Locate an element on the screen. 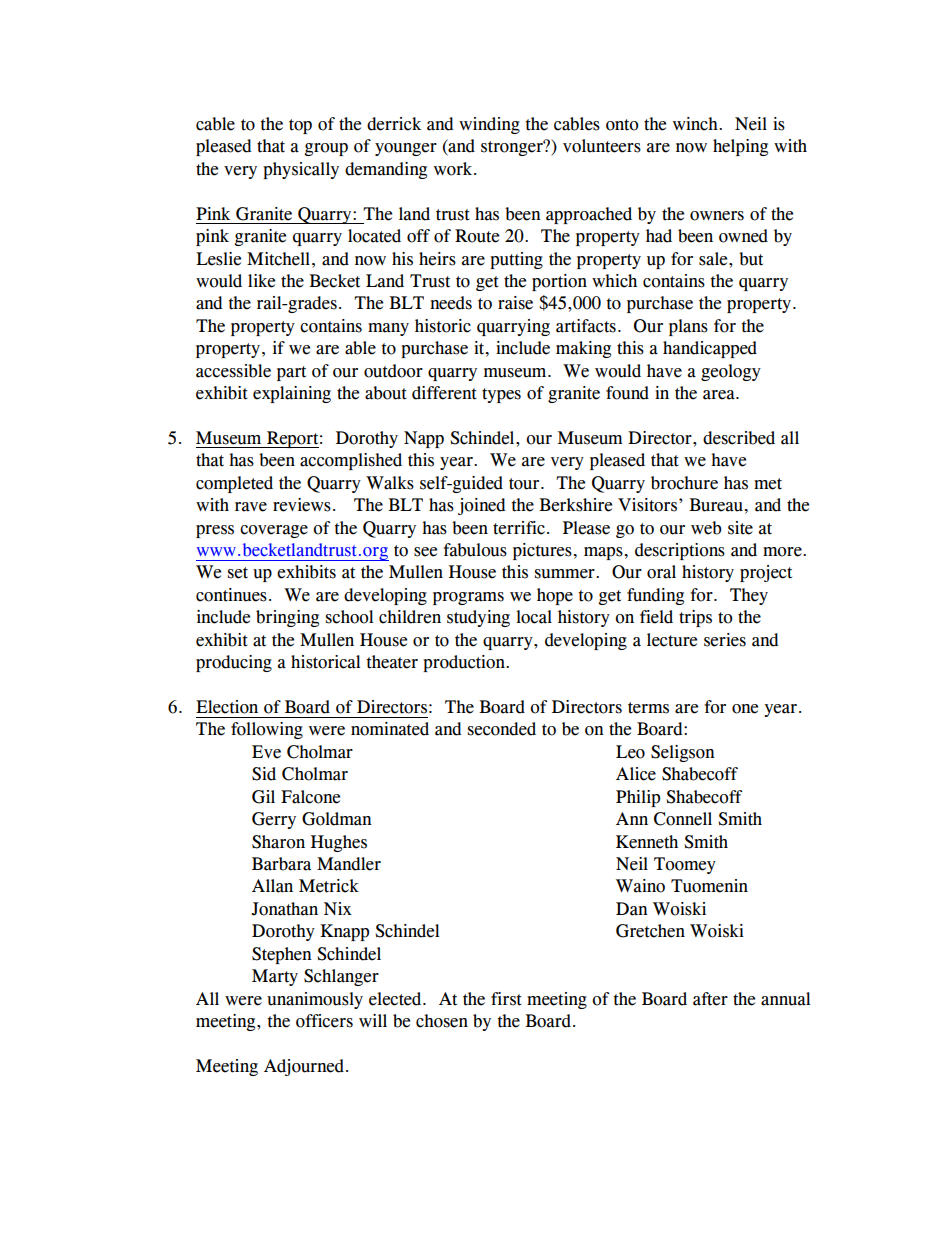  described is located at coordinates (739, 438).
